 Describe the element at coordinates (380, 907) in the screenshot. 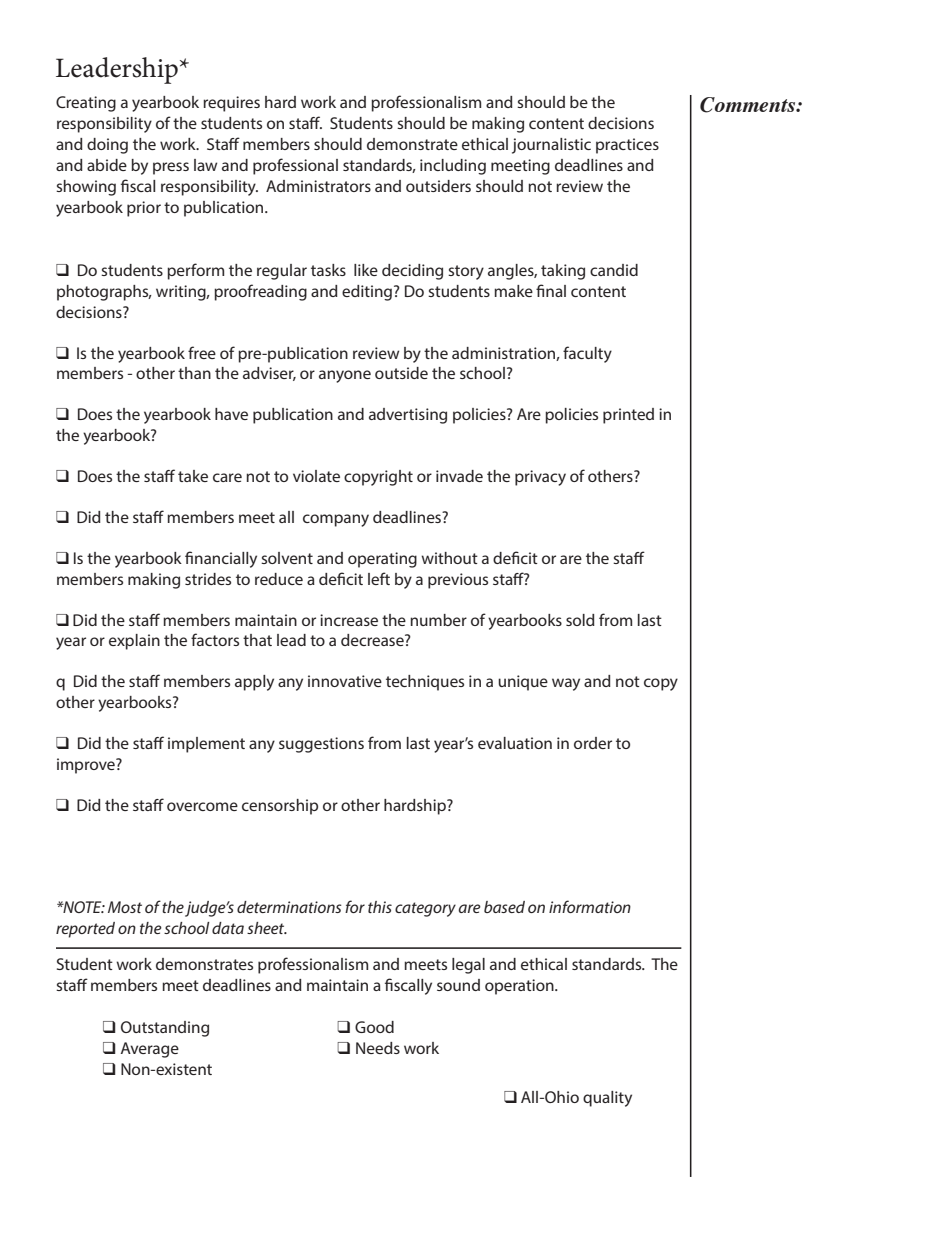

I see `this` at that location.
